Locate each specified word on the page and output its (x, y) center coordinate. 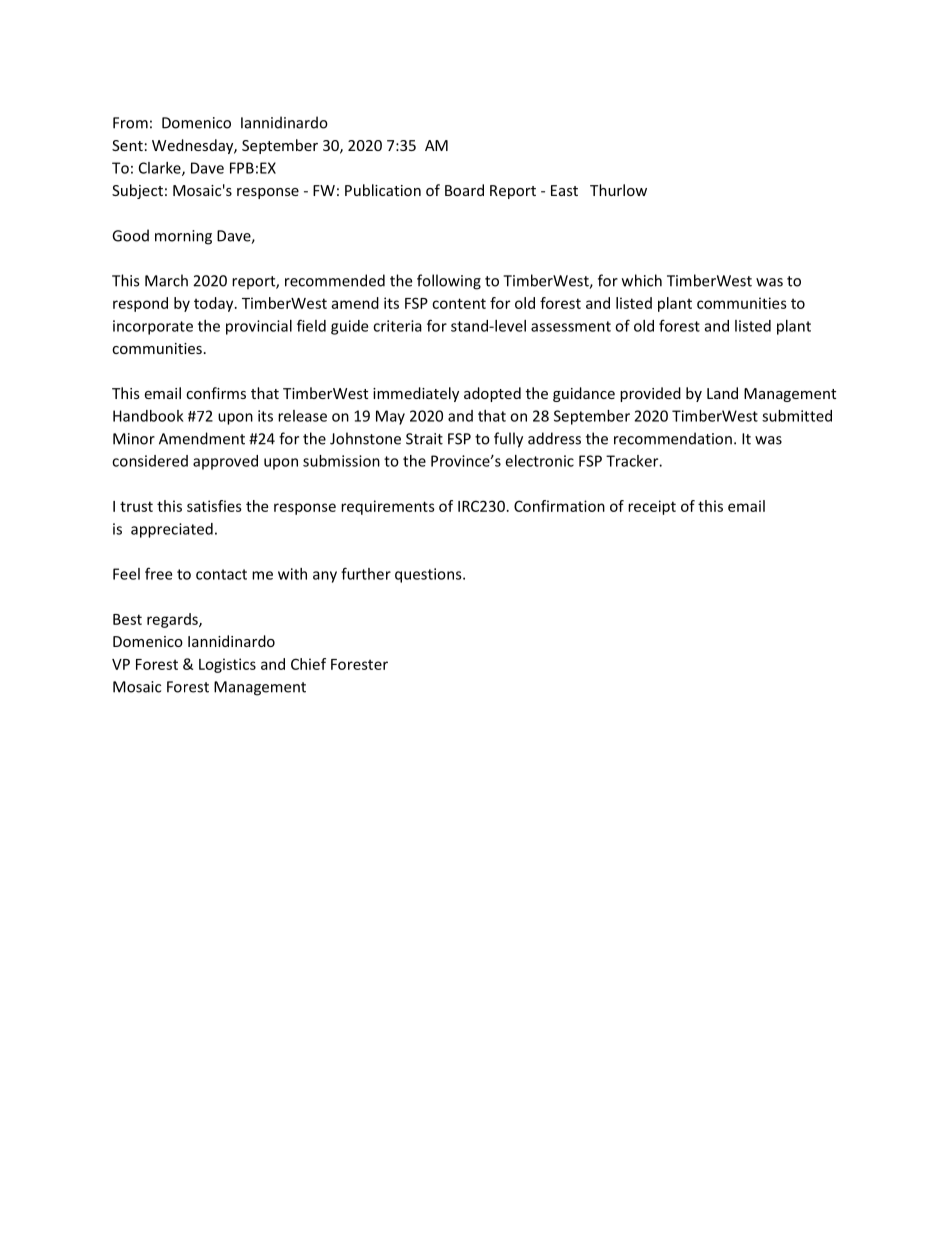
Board (464, 190)
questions (429, 575)
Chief (308, 664)
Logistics (227, 665)
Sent (127, 145)
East (564, 190)
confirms (216, 393)
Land (722, 393)
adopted (492, 394)
